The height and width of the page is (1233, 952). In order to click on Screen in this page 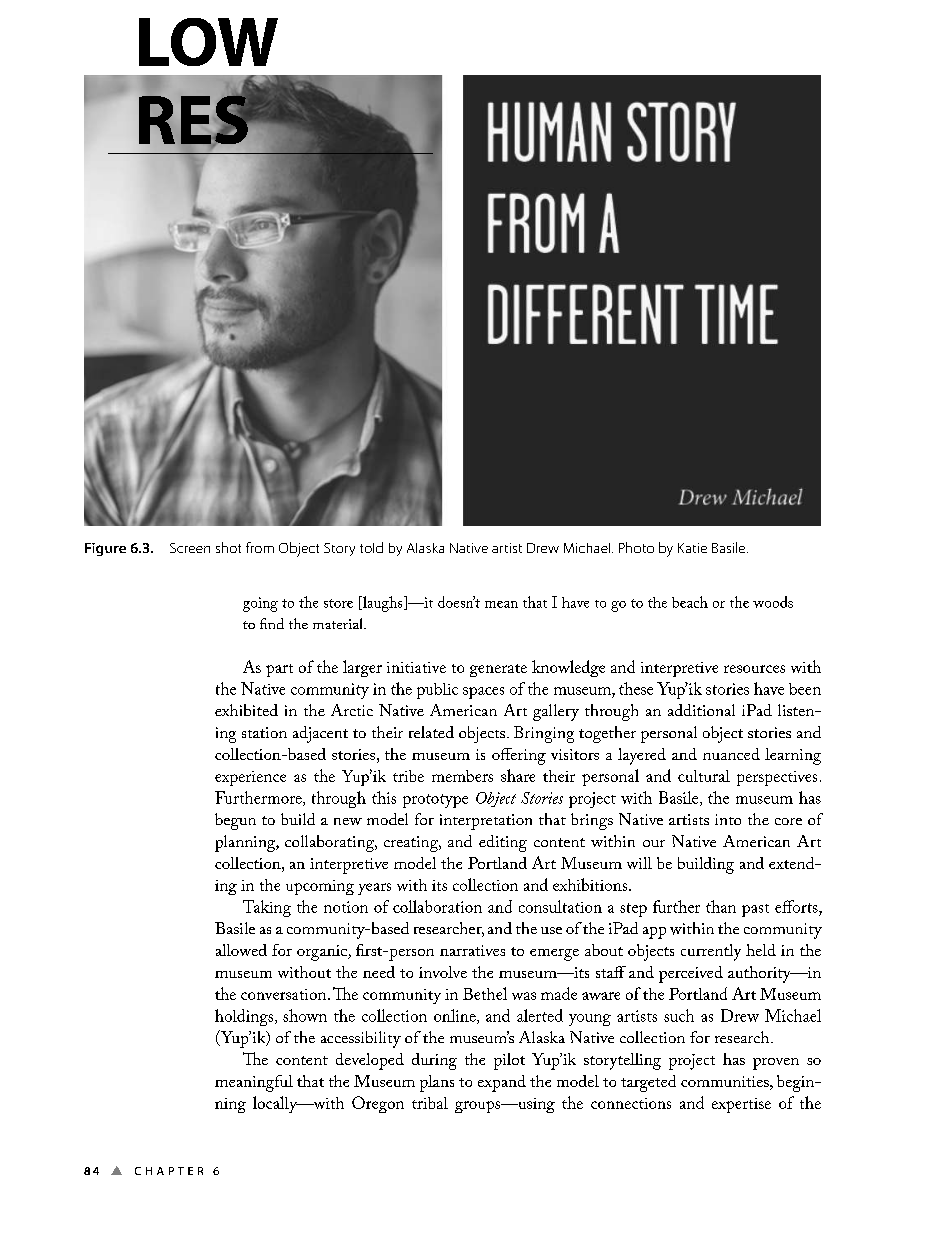, I will do `click(190, 548)`.
